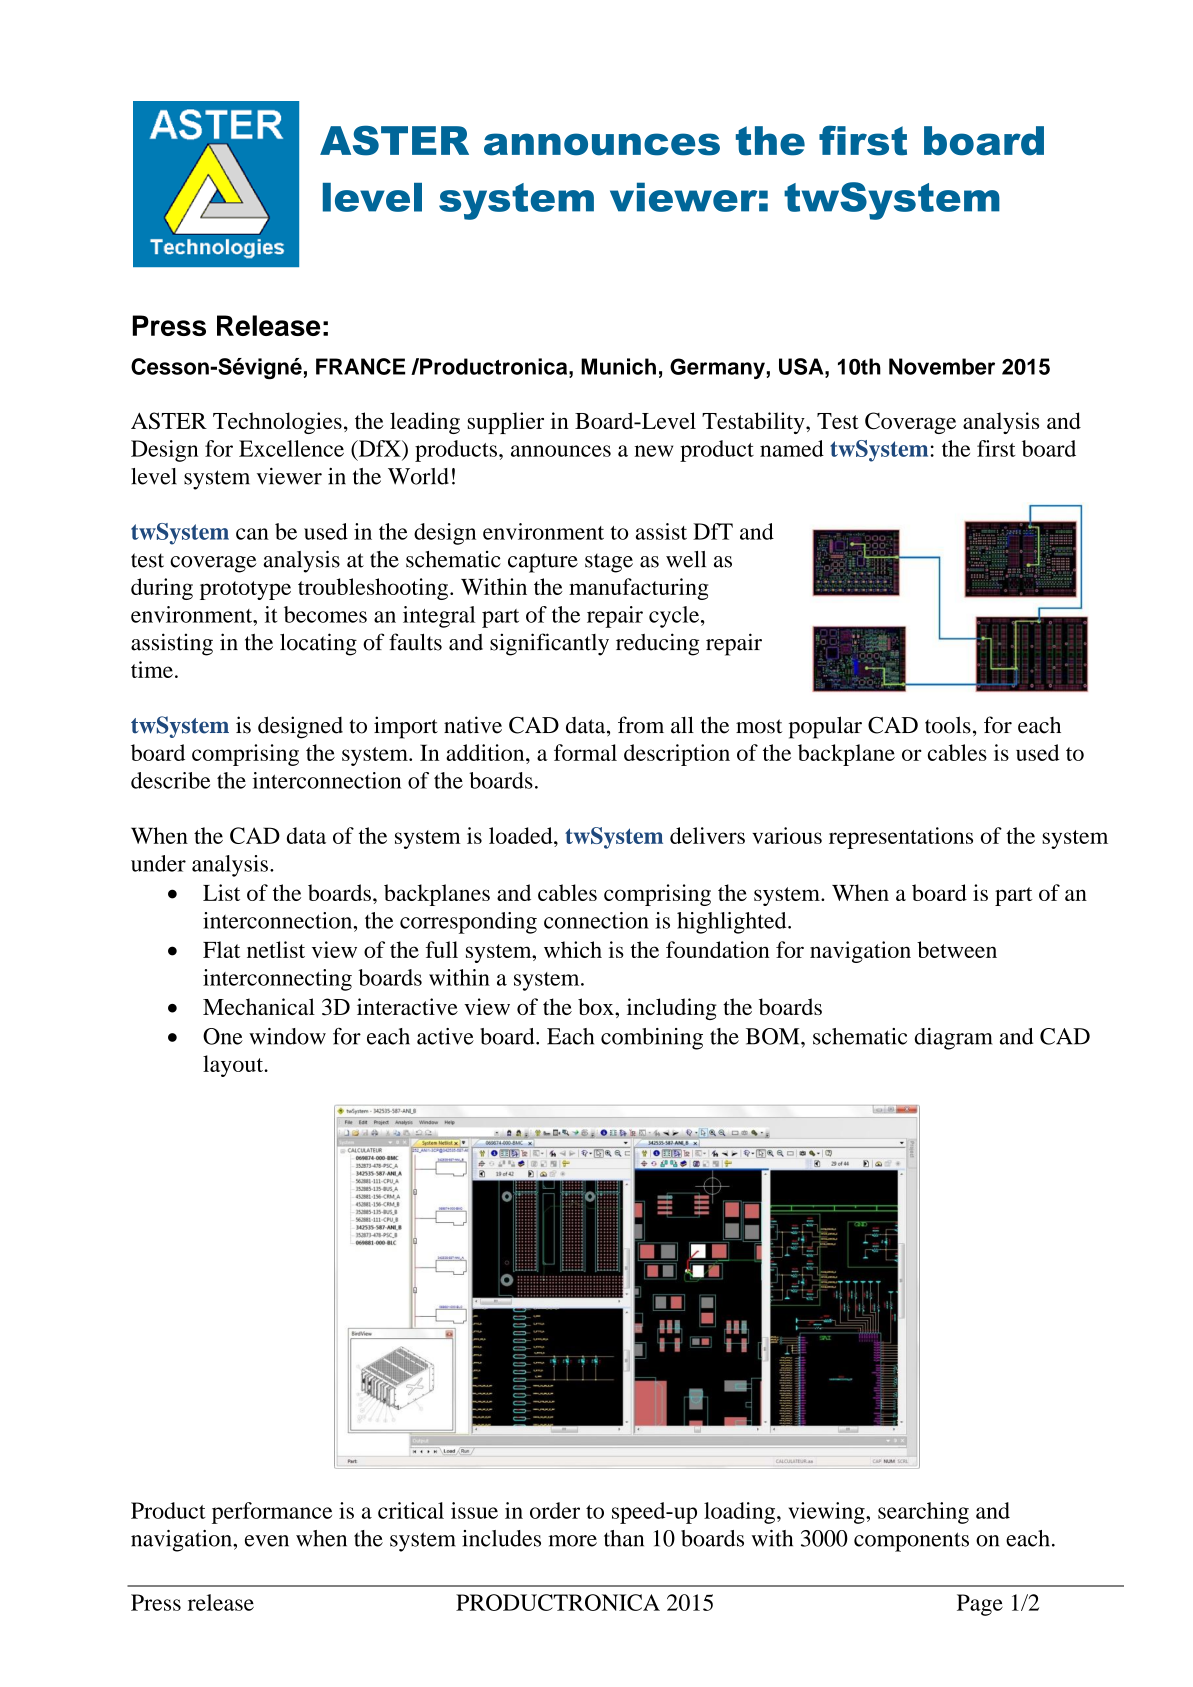 This screenshot has height=1687, width=1193. I want to click on diagram, so click(954, 1039).
